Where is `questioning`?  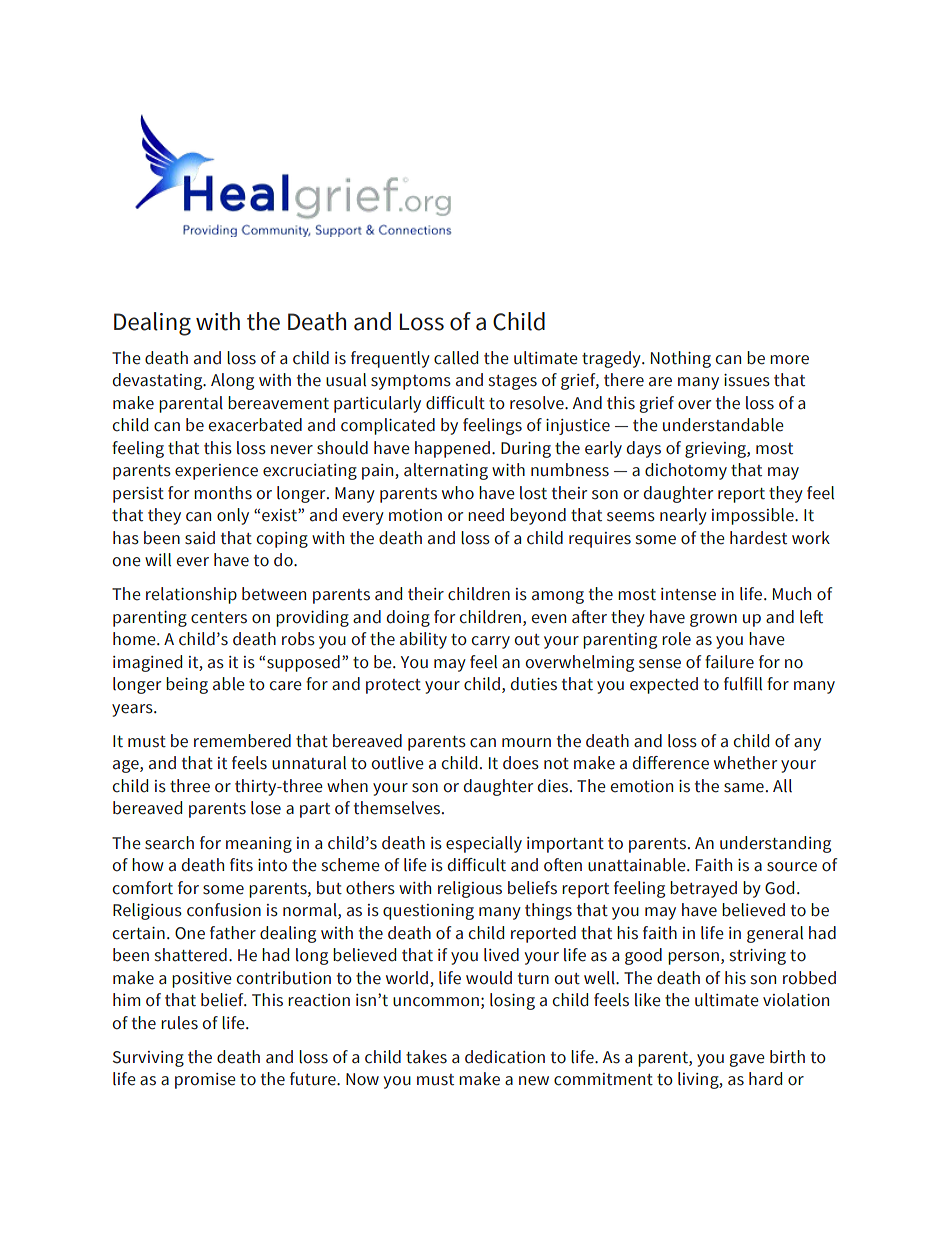
questioning is located at coordinates (428, 912).
